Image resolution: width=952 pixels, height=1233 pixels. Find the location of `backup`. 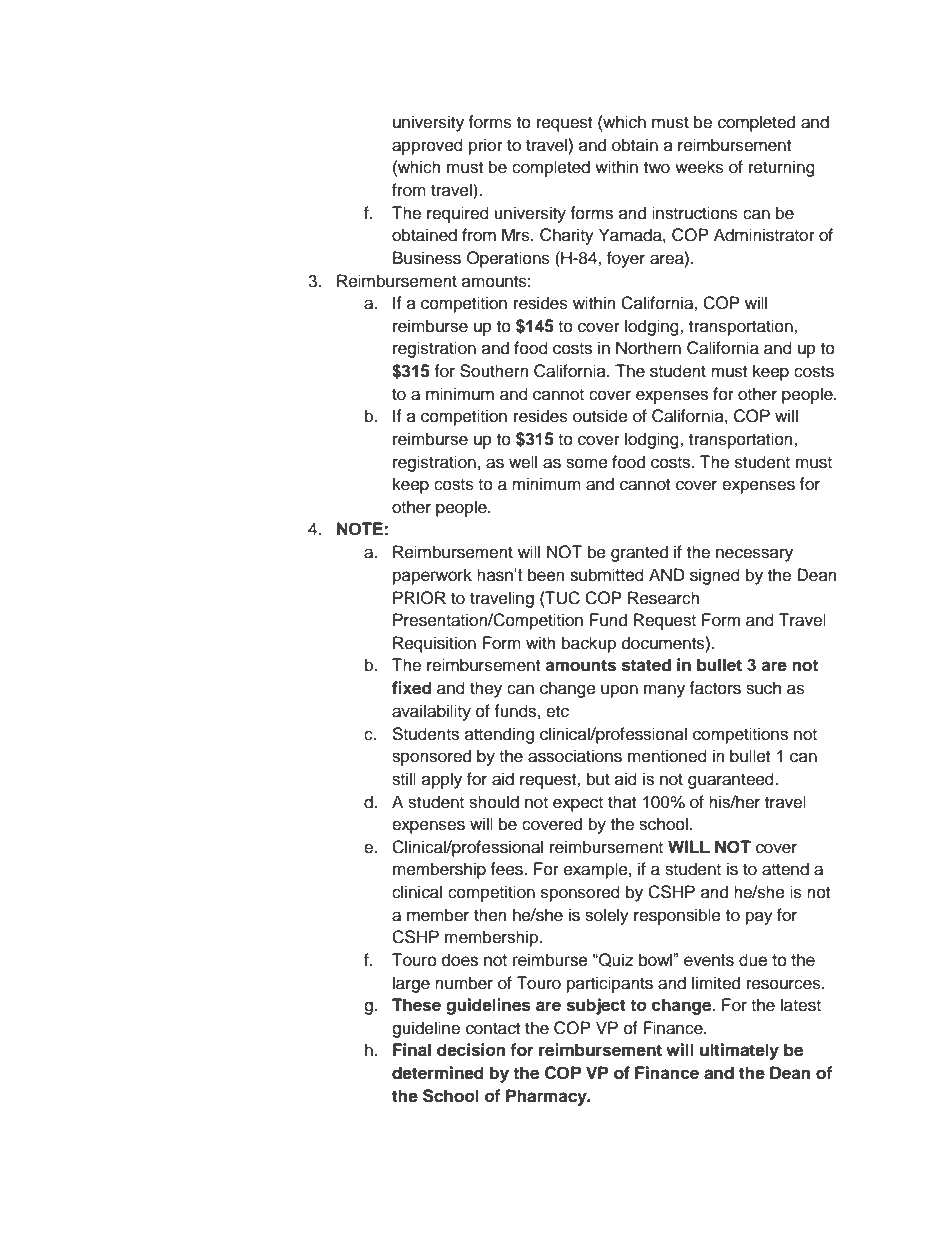

backup is located at coordinates (589, 644).
